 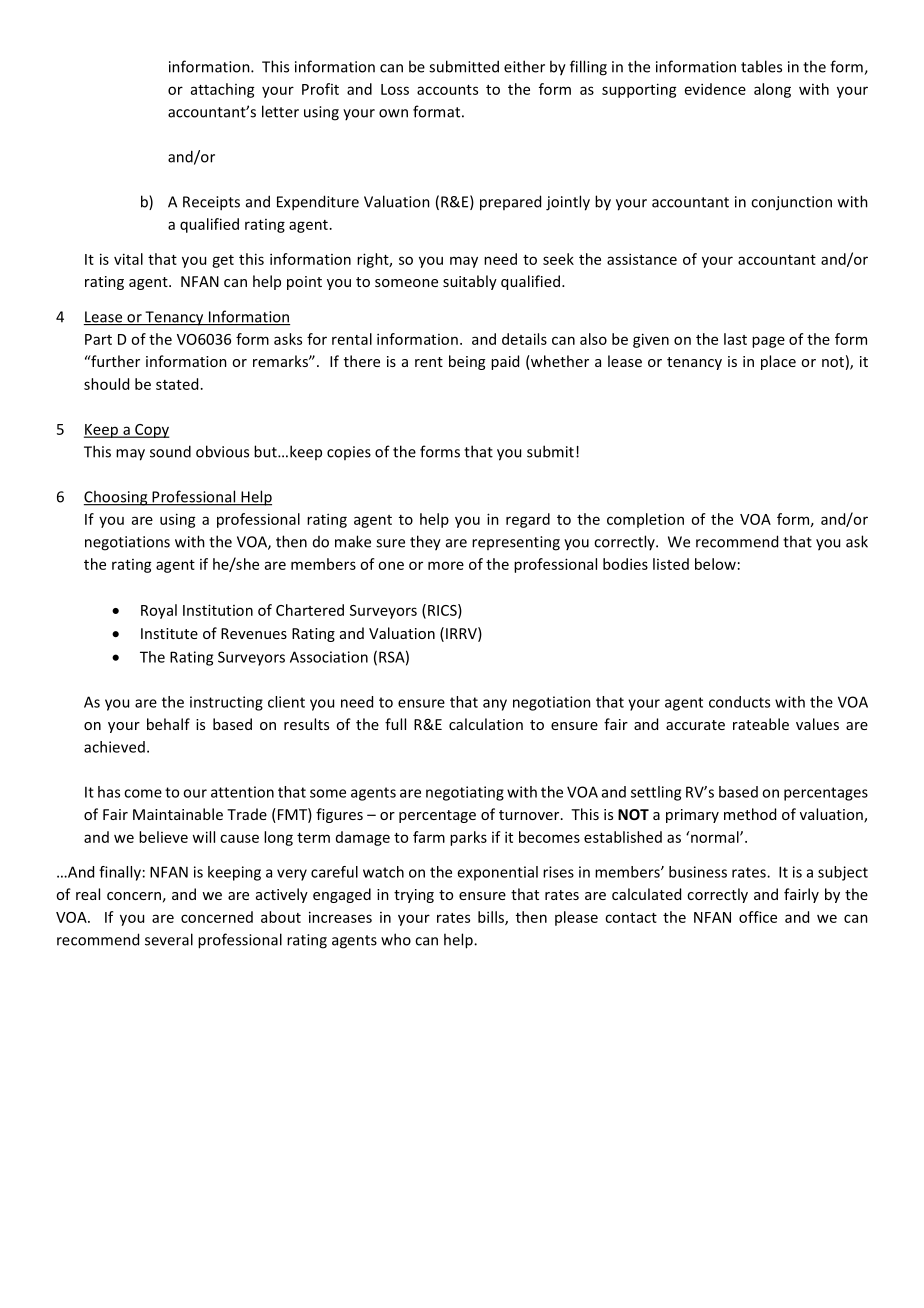 What do you see at coordinates (414, 896) in the document?
I see `trying` at bounding box center [414, 896].
